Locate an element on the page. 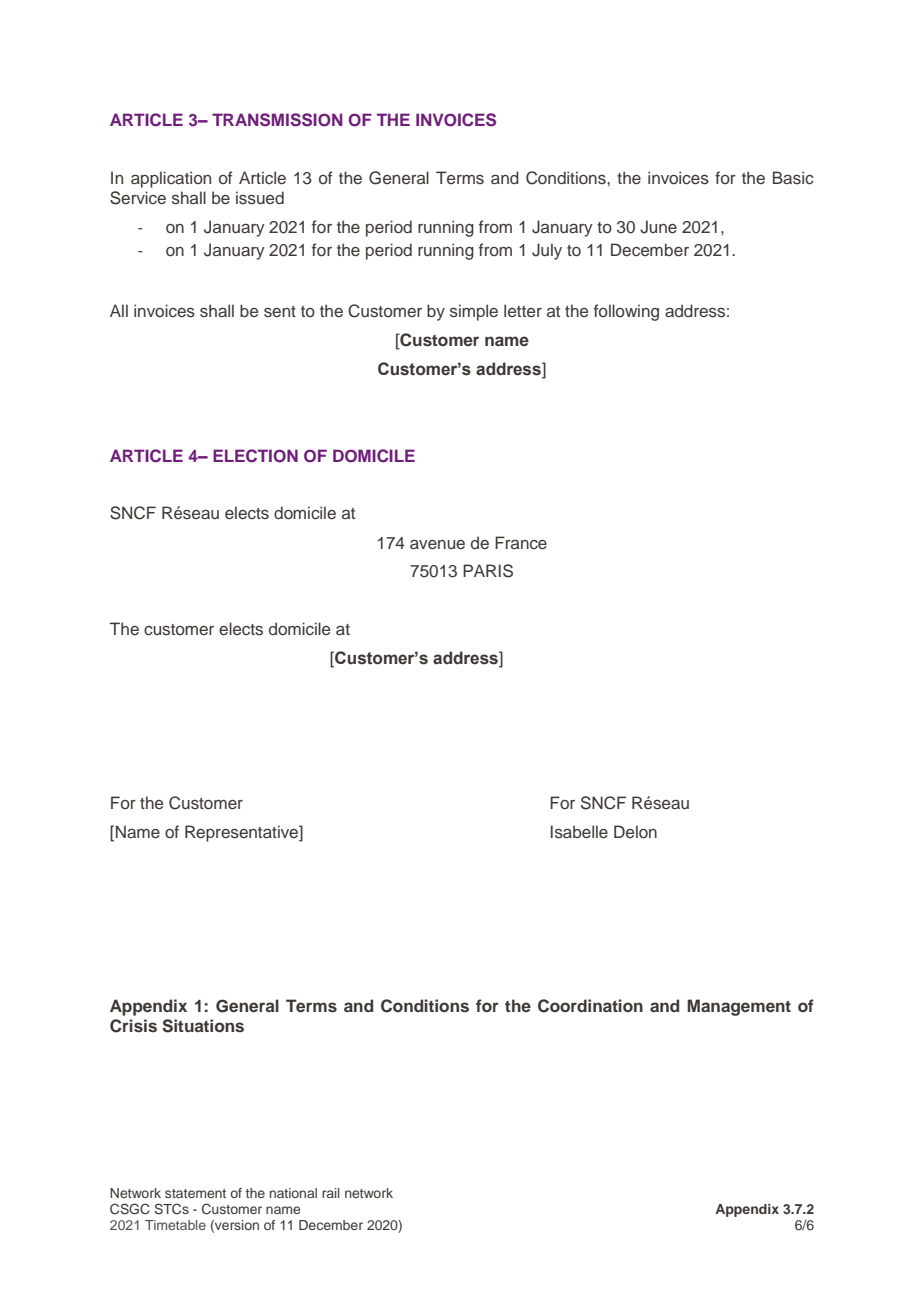 The height and width of the image is (1308, 924). July is located at coordinates (547, 251).
